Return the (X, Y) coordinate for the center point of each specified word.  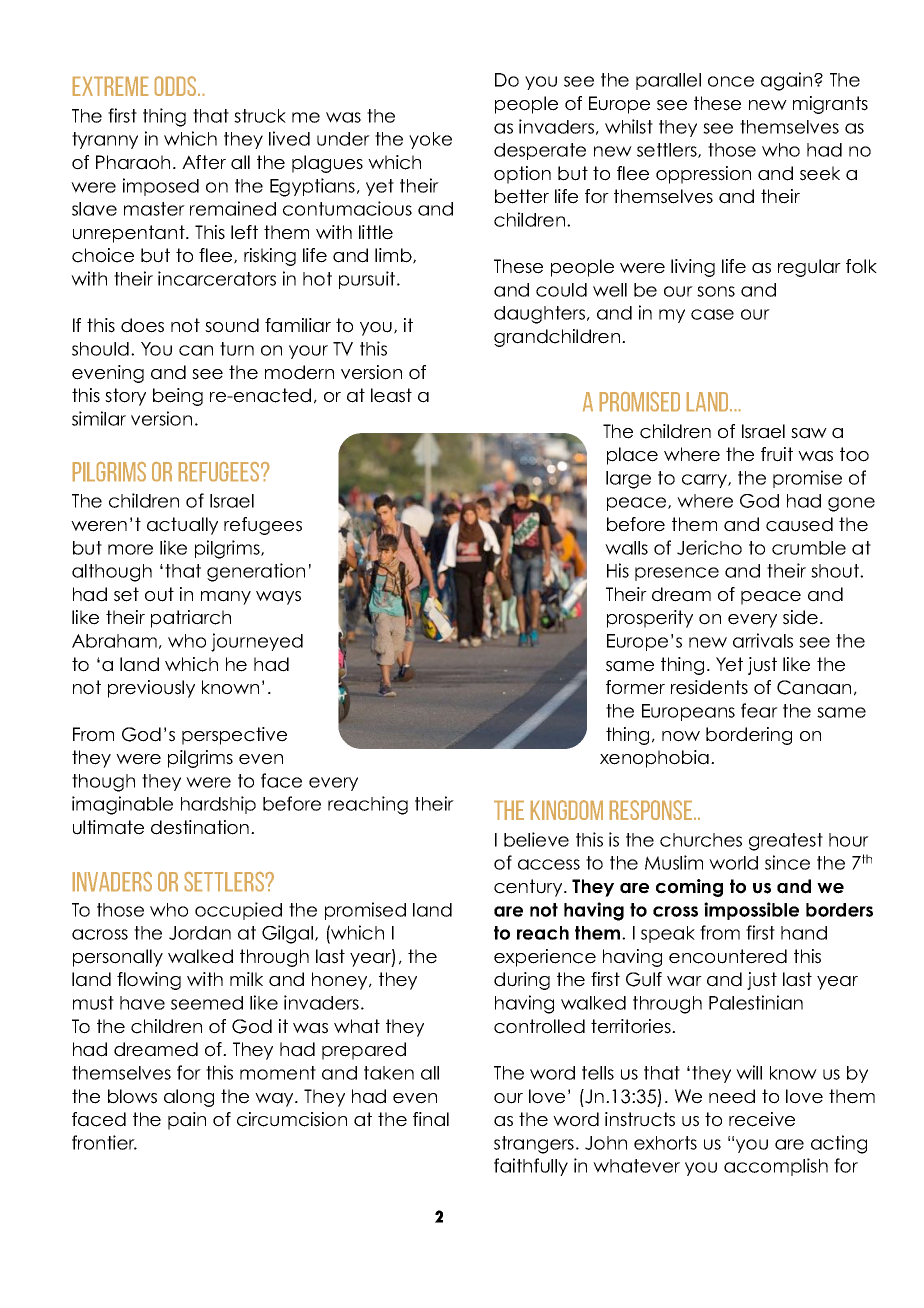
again (788, 81)
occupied (238, 911)
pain (187, 1121)
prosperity (650, 619)
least (391, 395)
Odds (177, 86)
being (178, 397)
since (787, 862)
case (712, 314)
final (431, 1119)
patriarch (191, 619)
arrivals (763, 640)
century (529, 888)
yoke (430, 140)
